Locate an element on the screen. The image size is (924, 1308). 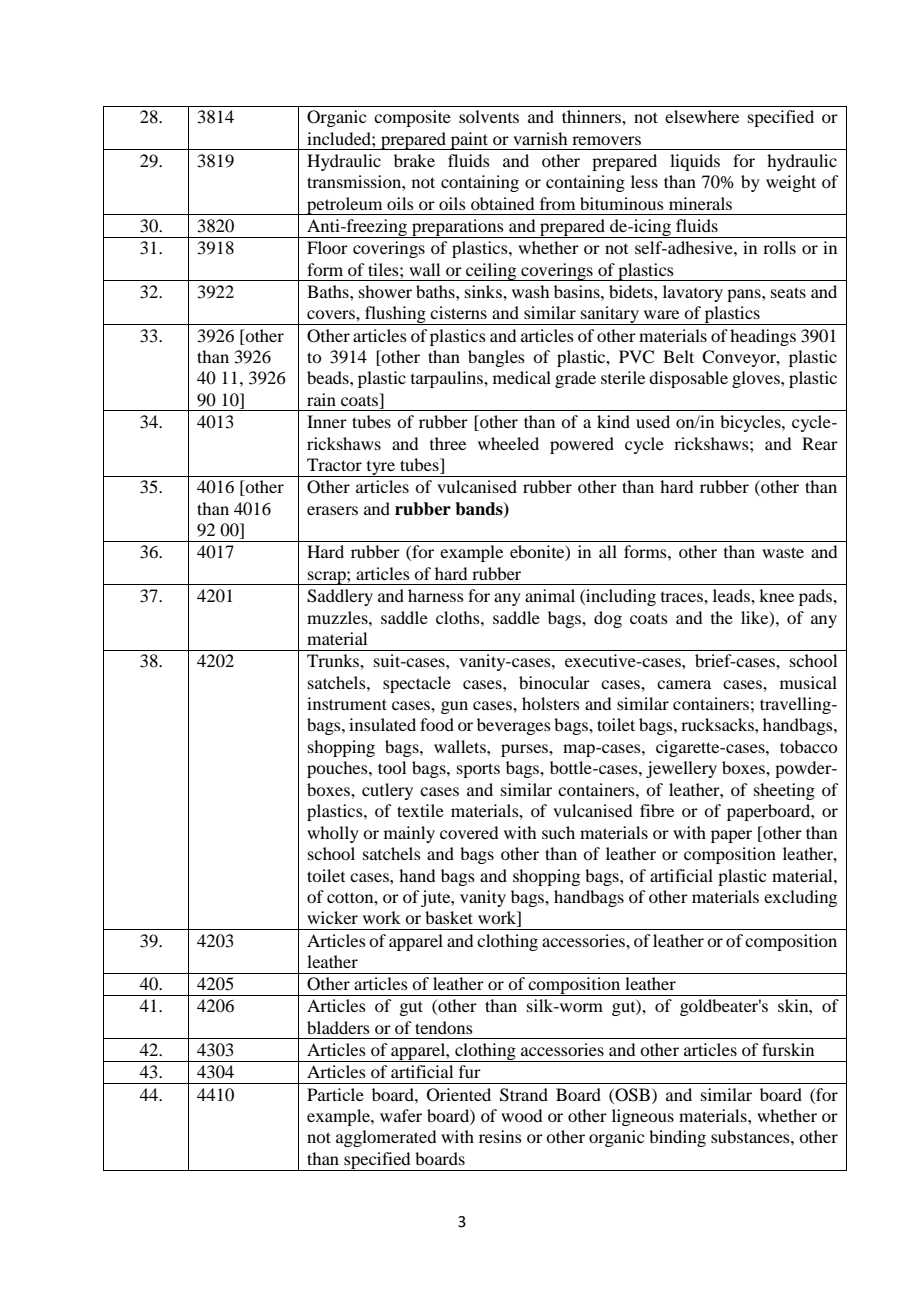
excluding is located at coordinates (800, 898).
